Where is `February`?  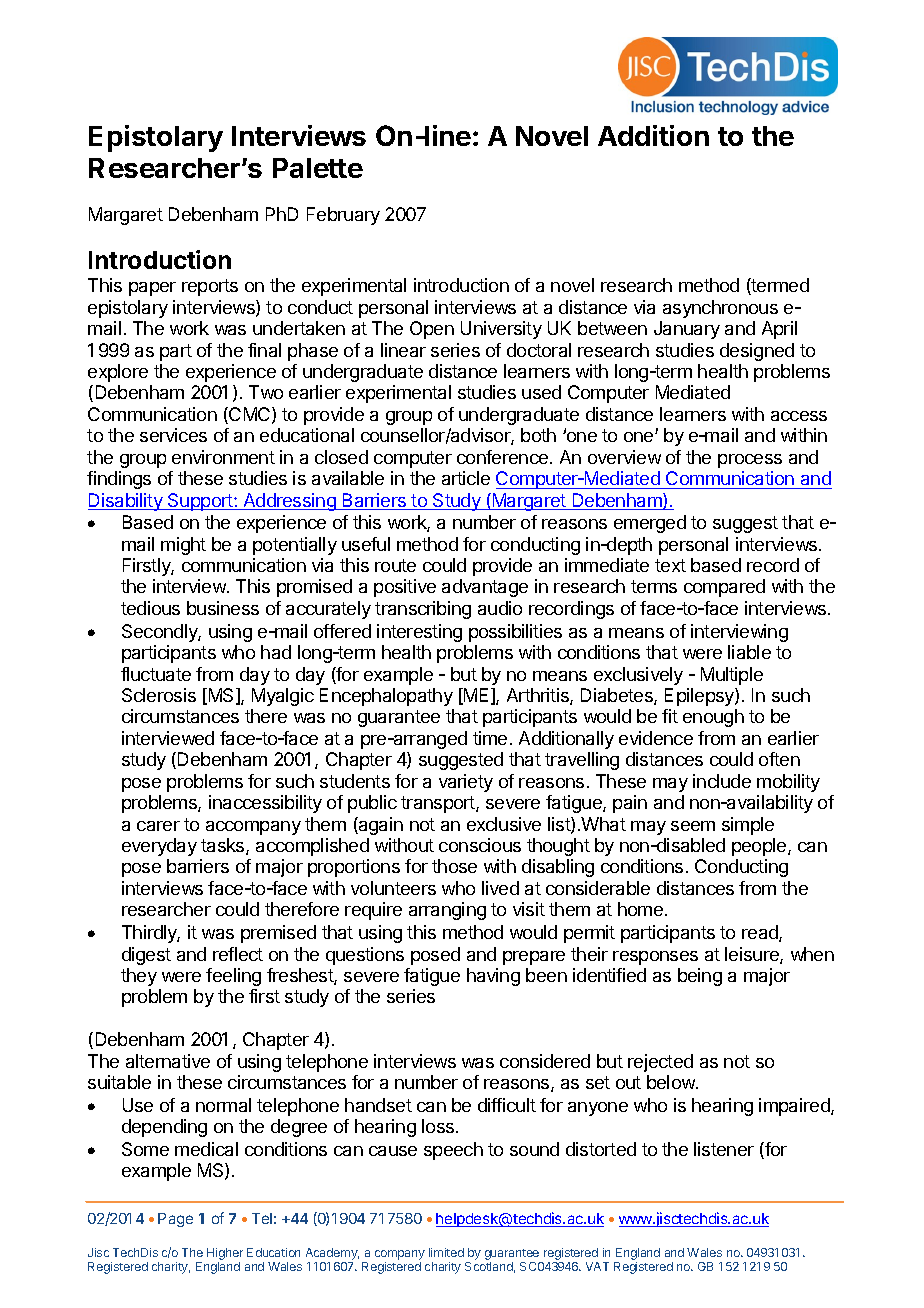
February is located at coordinates (343, 216).
